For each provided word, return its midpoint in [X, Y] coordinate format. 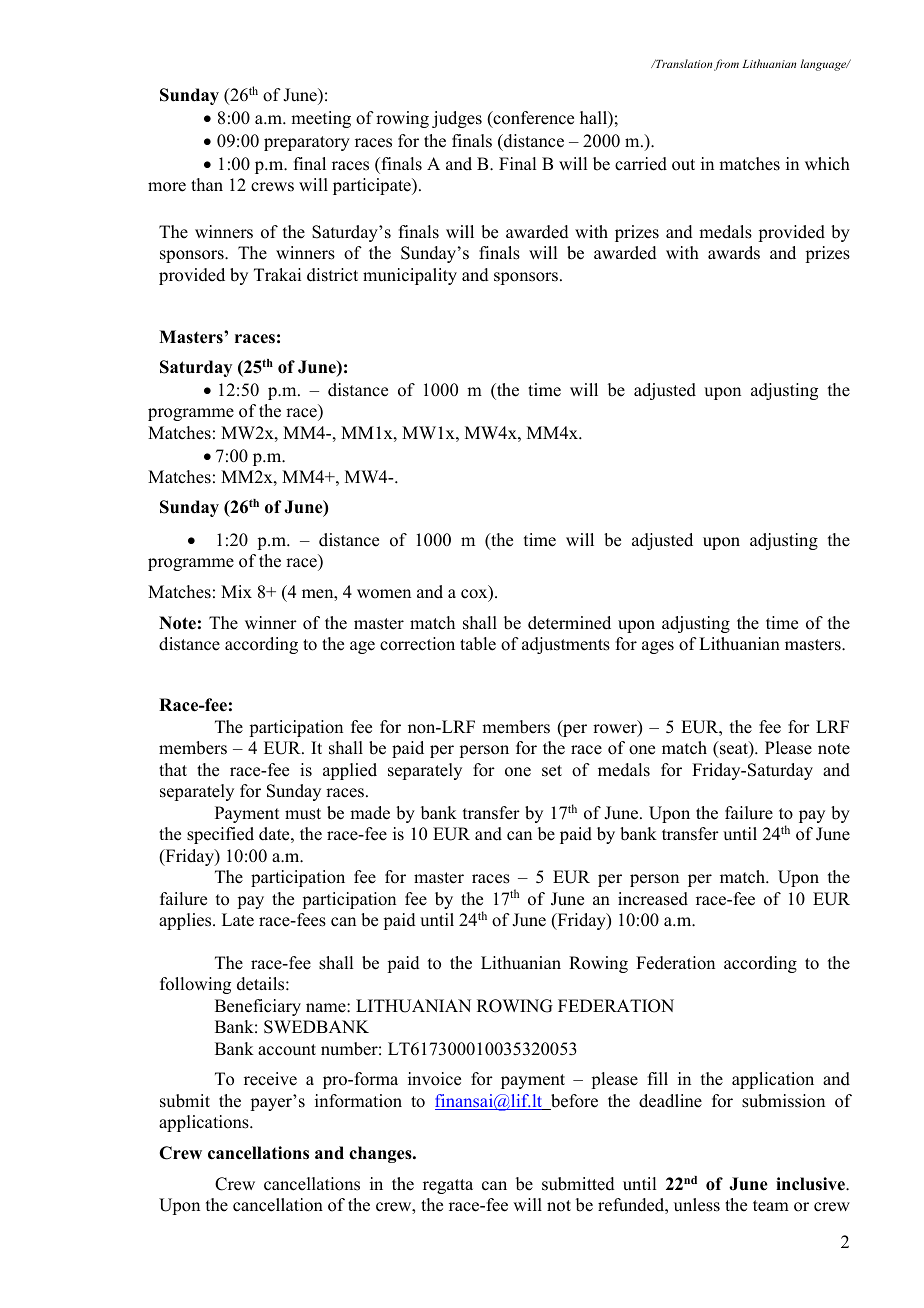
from [726, 65]
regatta [448, 1186]
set [552, 771]
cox [475, 595]
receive [270, 1079]
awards [734, 253]
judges [457, 119]
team [771, 1206]
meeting [321, 119]
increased [653, 899]
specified [220, 835]
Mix [236, 591]
